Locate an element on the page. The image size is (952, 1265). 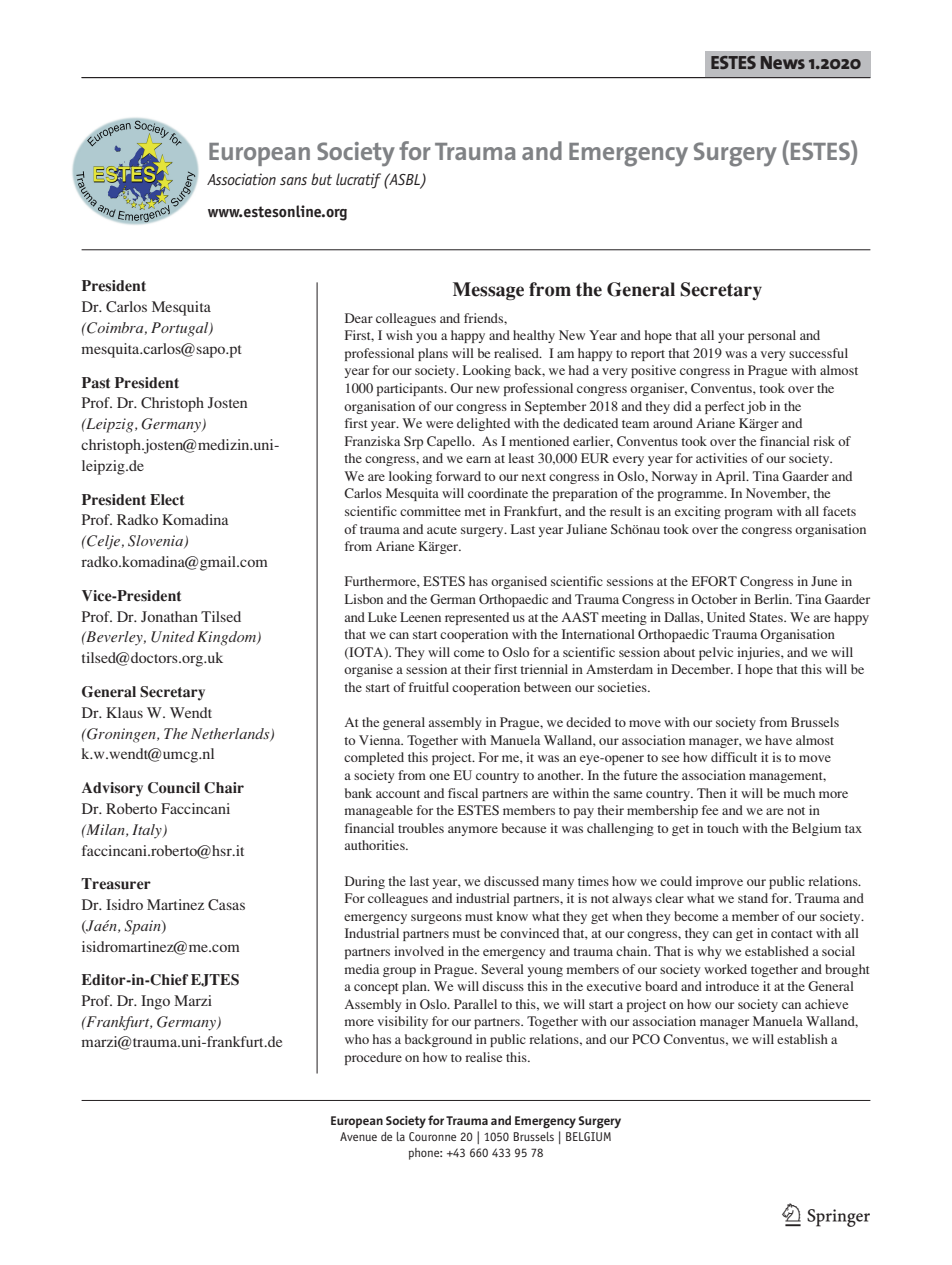
Ingo is located at coordinates (155, 1002).
